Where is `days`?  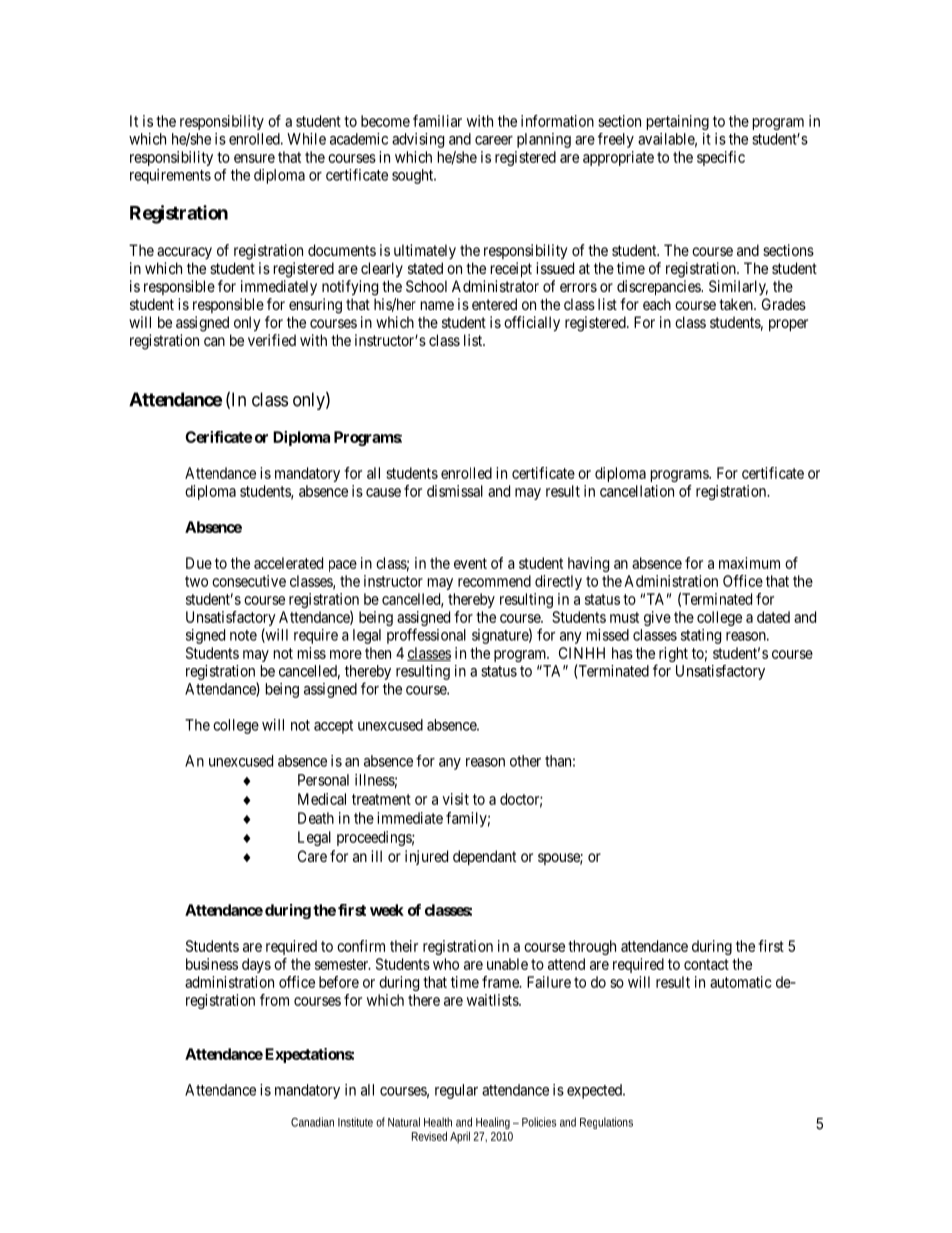
days is located at coordinates (256, 965).
